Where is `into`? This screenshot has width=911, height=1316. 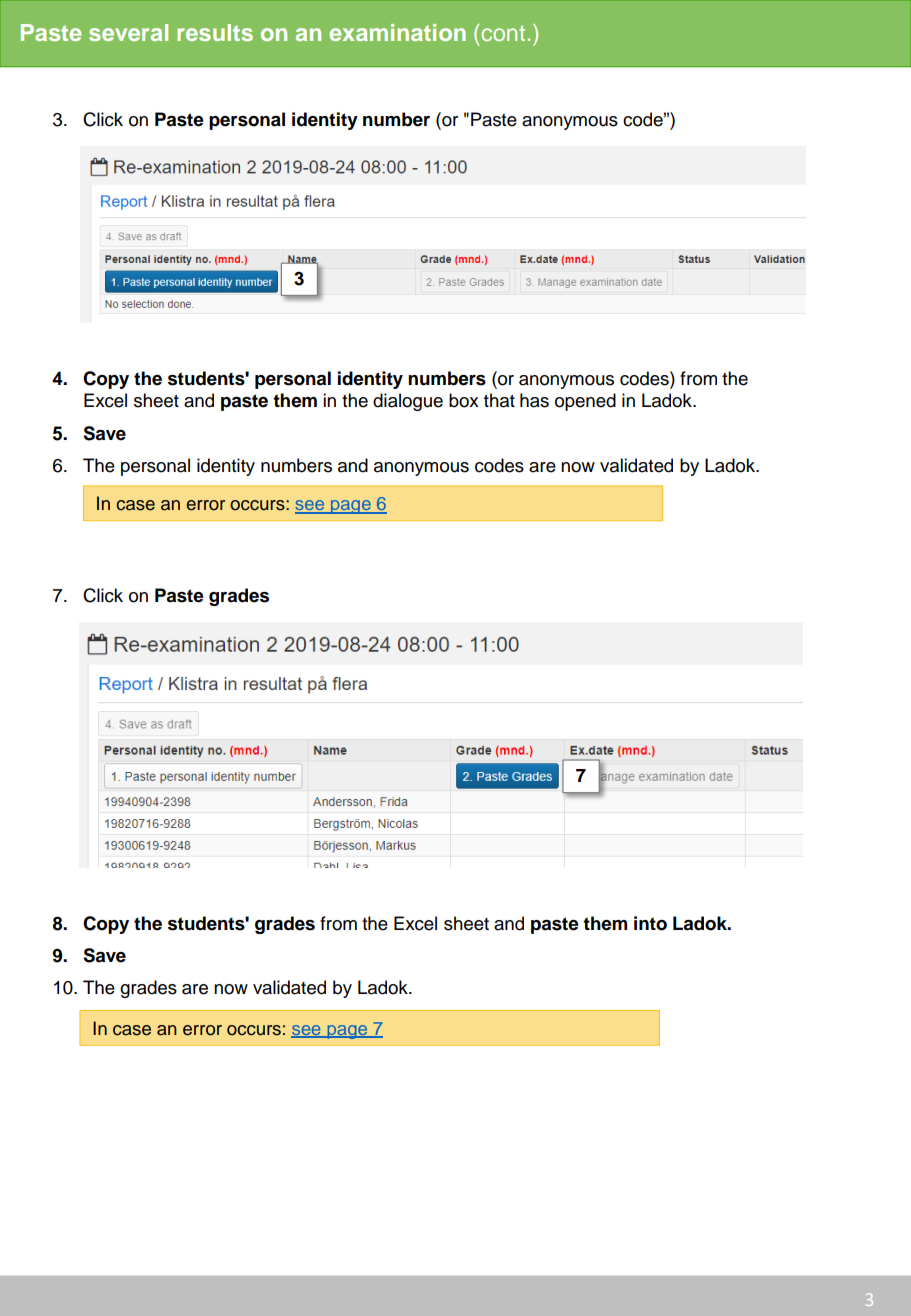 into is located at coordinates (650, 923).
